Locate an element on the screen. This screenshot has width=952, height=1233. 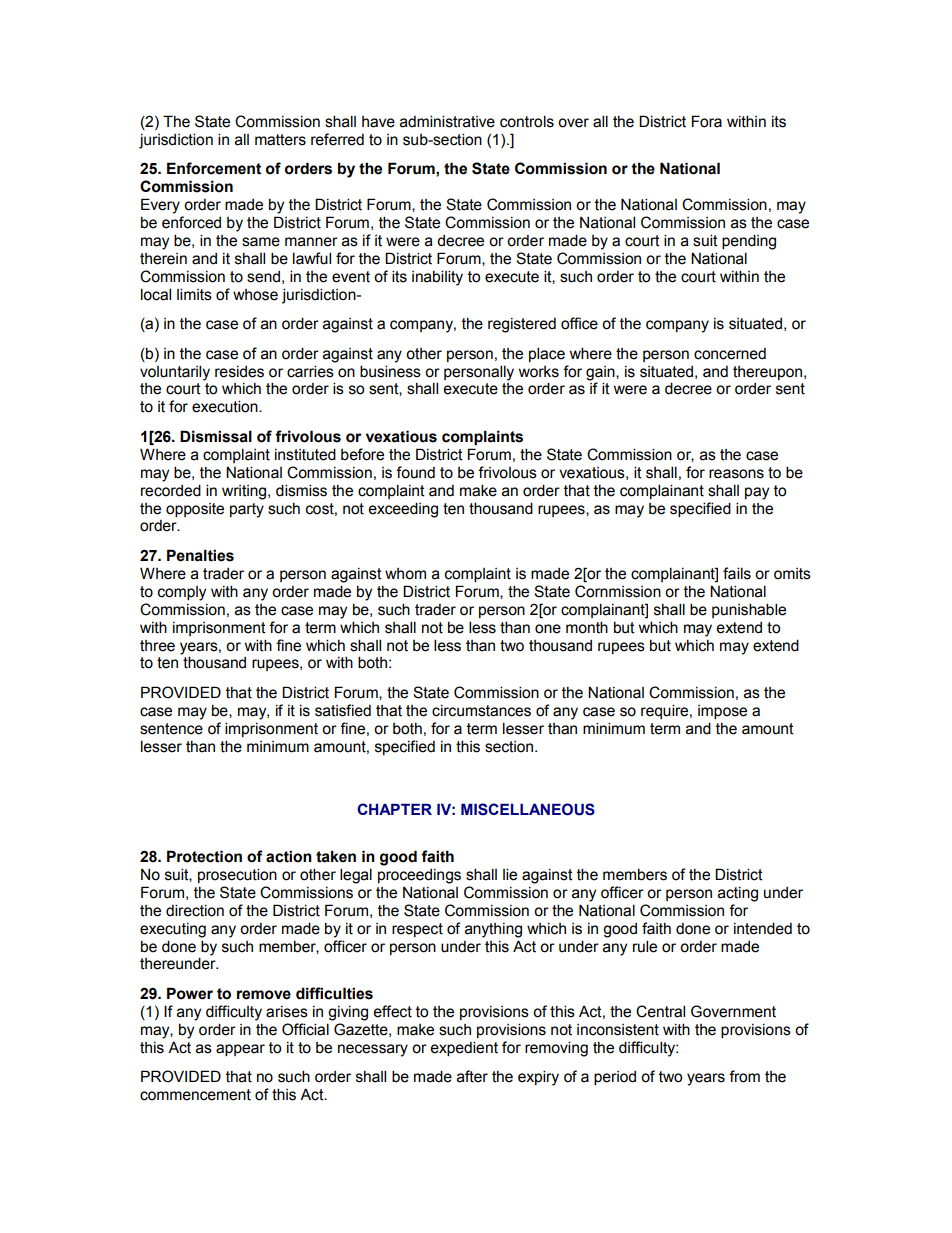
comply is located at coordinates (182, 593).
